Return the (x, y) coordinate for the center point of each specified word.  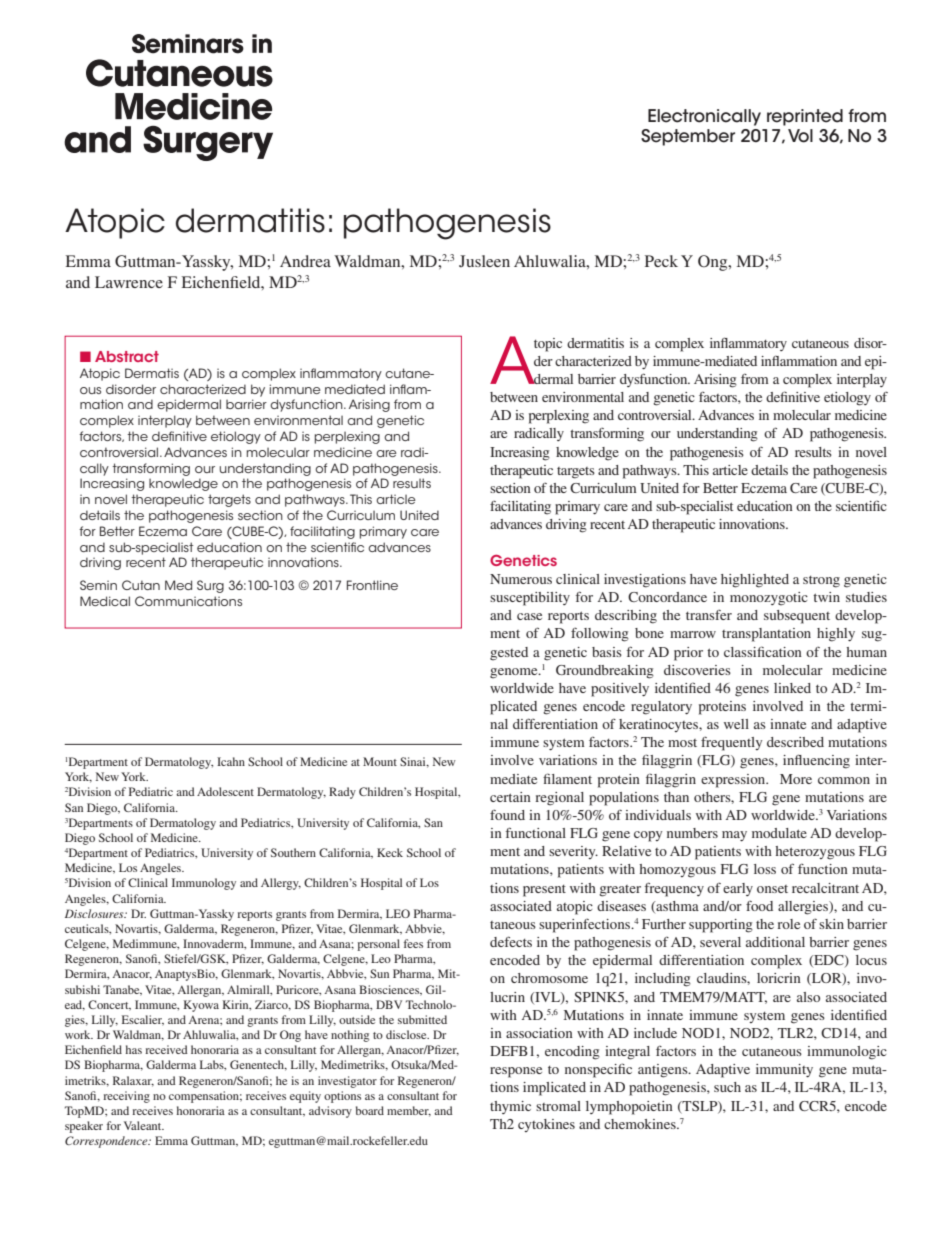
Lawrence (129, 282)
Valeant (144, 1125)
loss (765, 869)
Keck (390, 852)
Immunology (204, 884)
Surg (210, 586)
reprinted (805, 117)
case (529, 616)
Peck (661, 261)
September (688, 137)
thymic (510, 1107)
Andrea (305, 261)
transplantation (766, 635)
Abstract (127, 356)
